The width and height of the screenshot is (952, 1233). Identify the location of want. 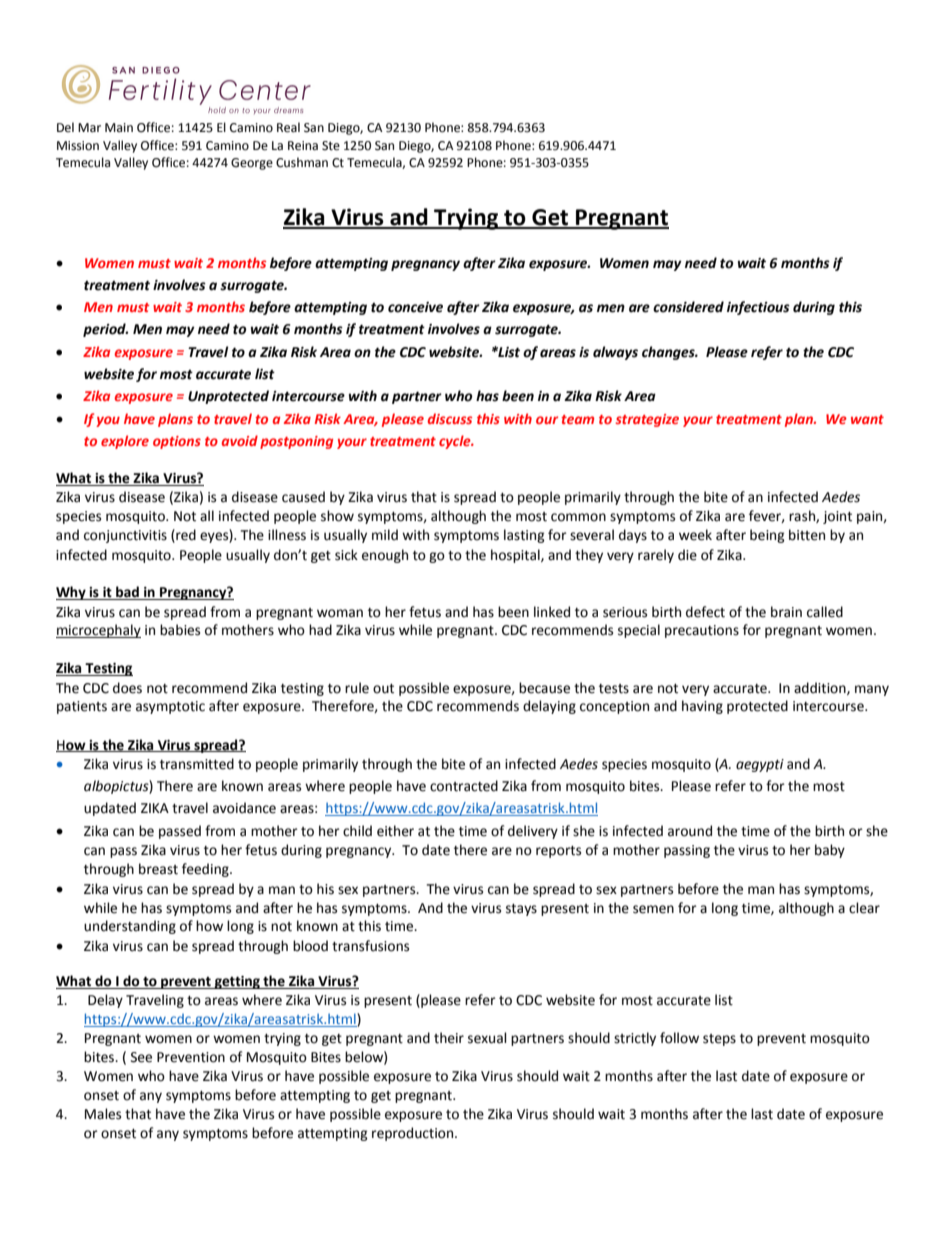
(867, 419).
